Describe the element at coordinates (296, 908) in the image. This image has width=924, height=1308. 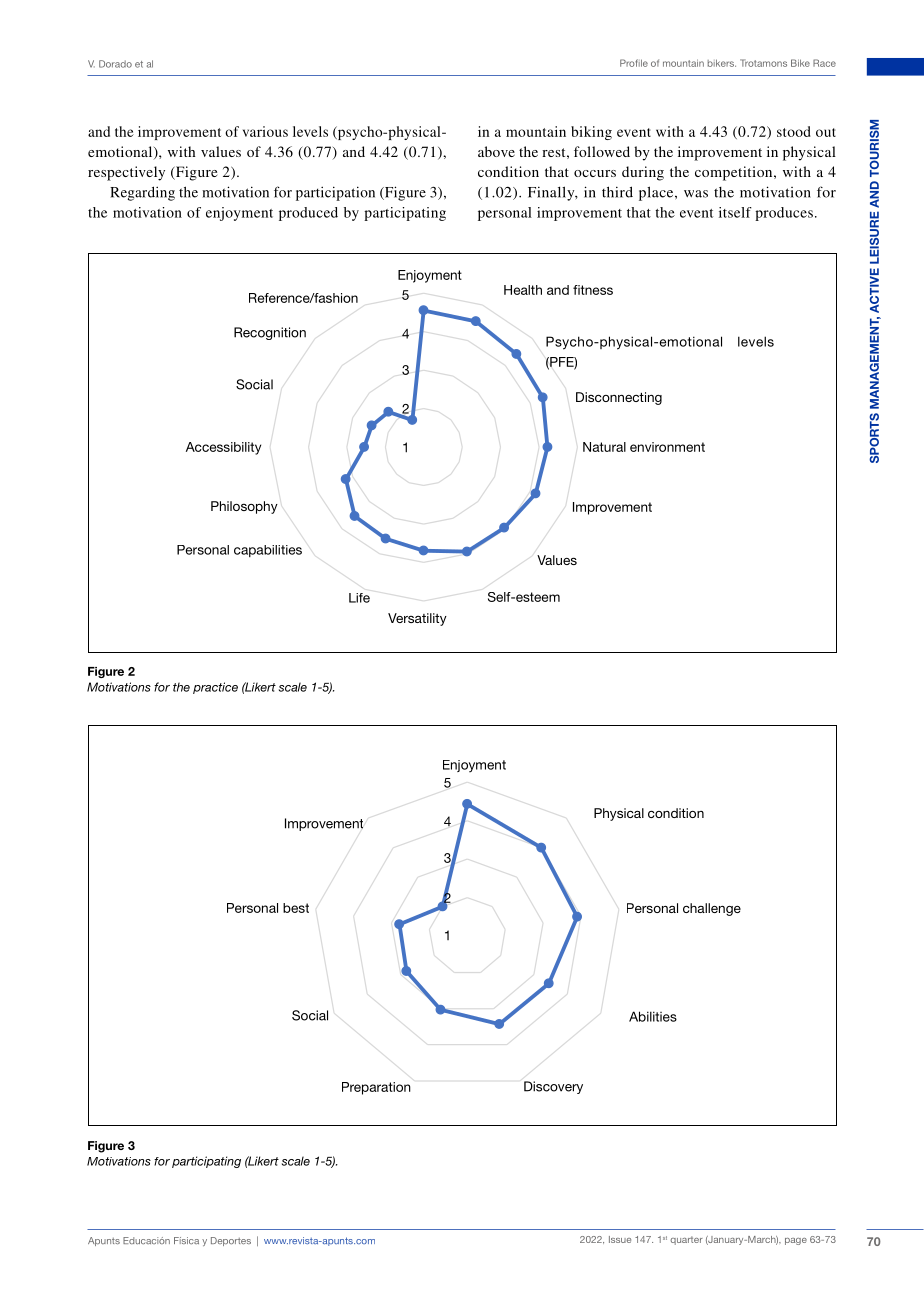
I see `best` at that location.
